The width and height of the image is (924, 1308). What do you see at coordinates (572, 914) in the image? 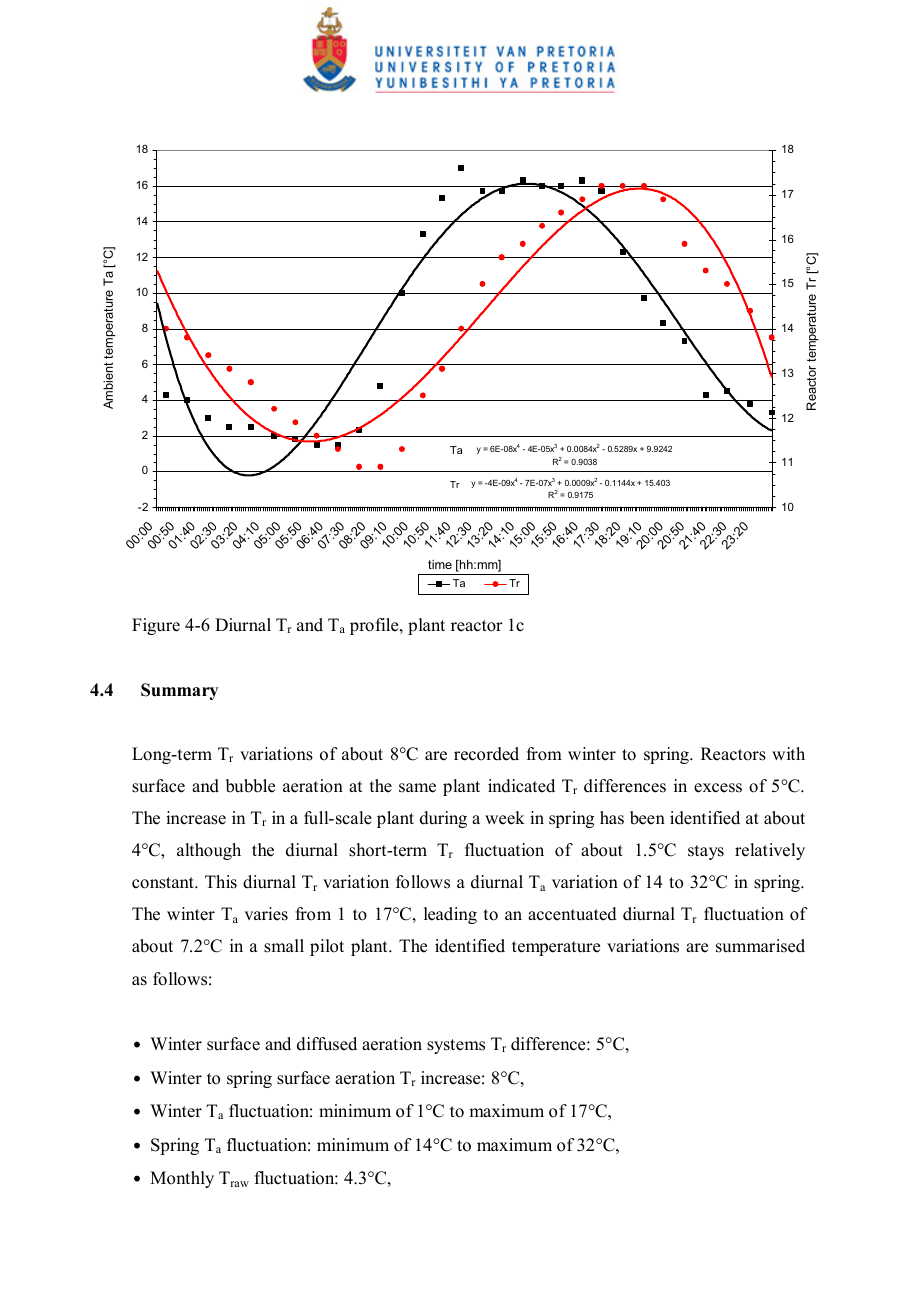
I see `accentuated` at bounding box center [572, 914].
